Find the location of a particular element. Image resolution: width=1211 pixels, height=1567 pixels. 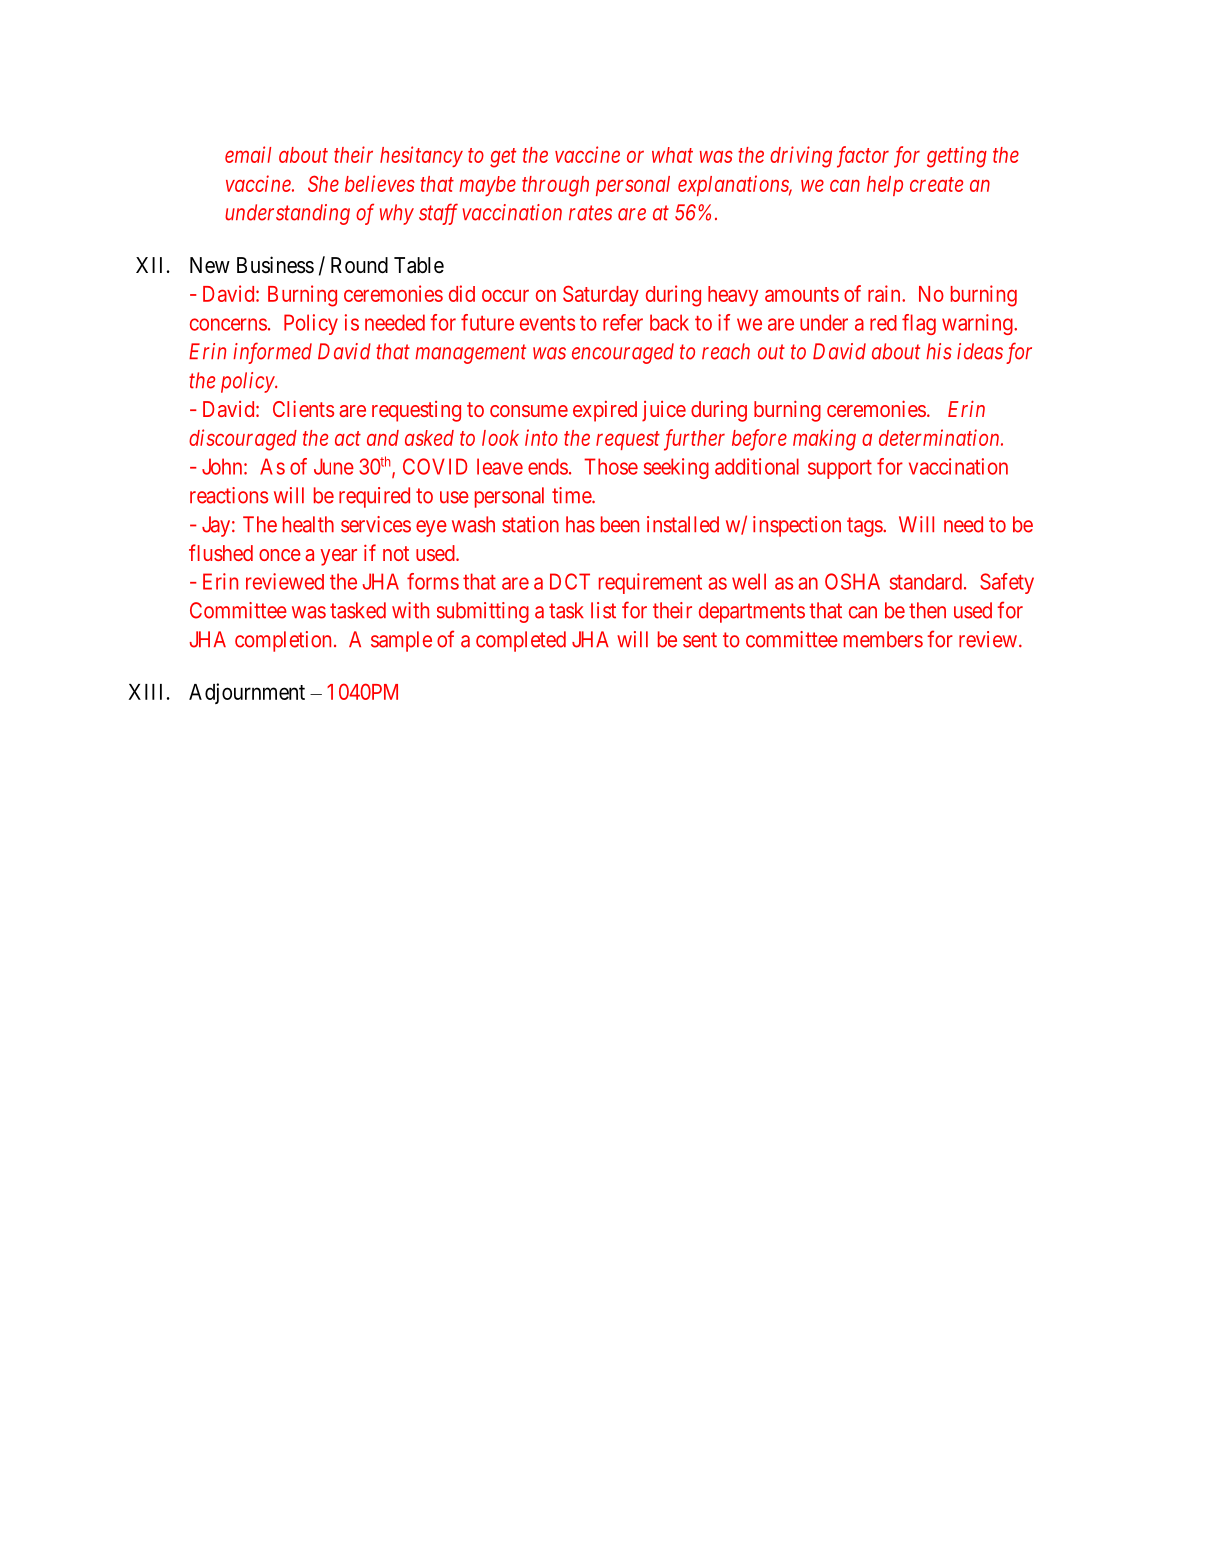

through is located at coordinates (555, 186).
